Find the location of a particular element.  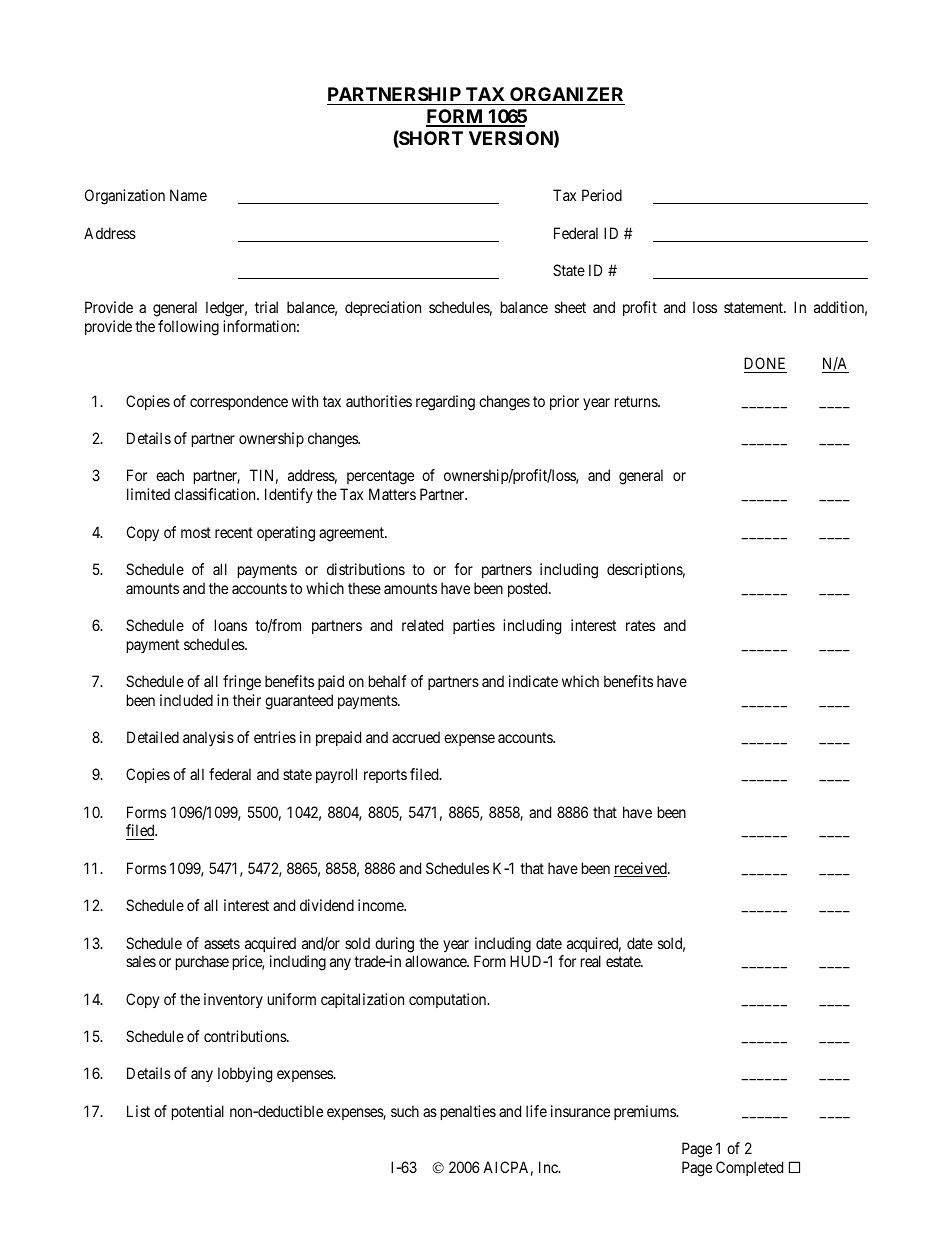

DONE is located at coordinates (765, 365).
